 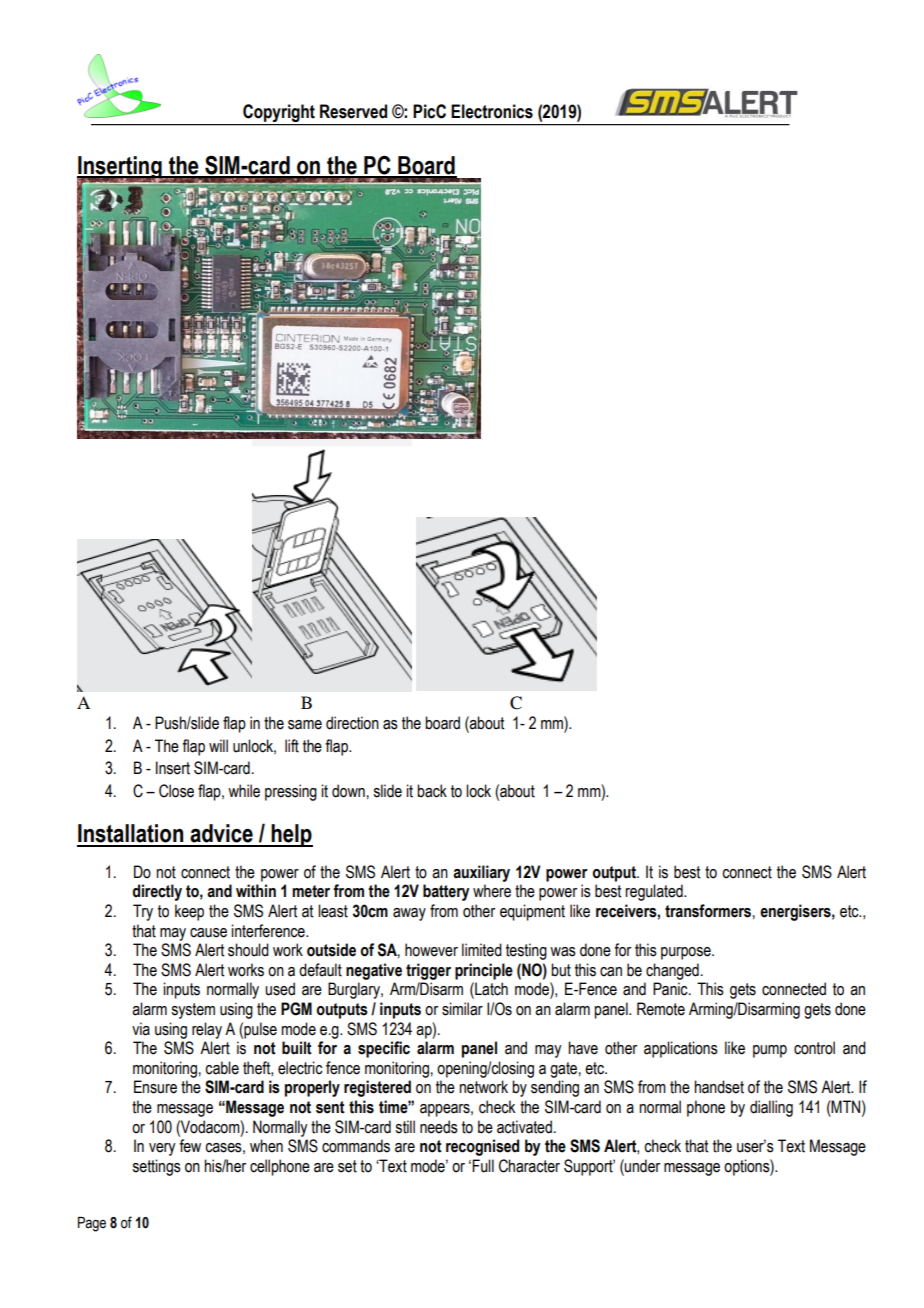 What do you see at coordinates (771, 1108) in the page?
I see `dialling` at bounding box center [771, 1108].
